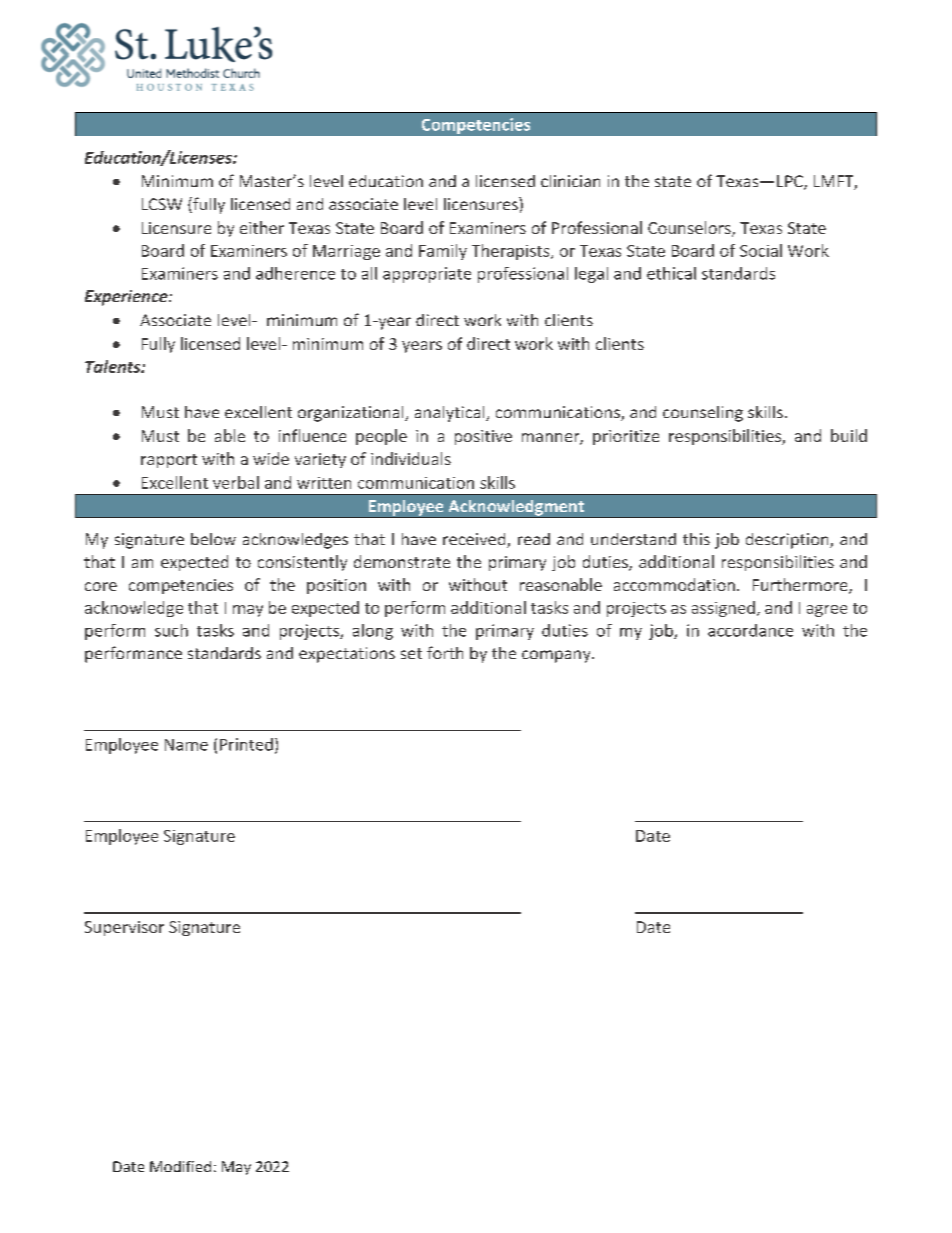  I want to click on LCSW, so click(162, 204).
